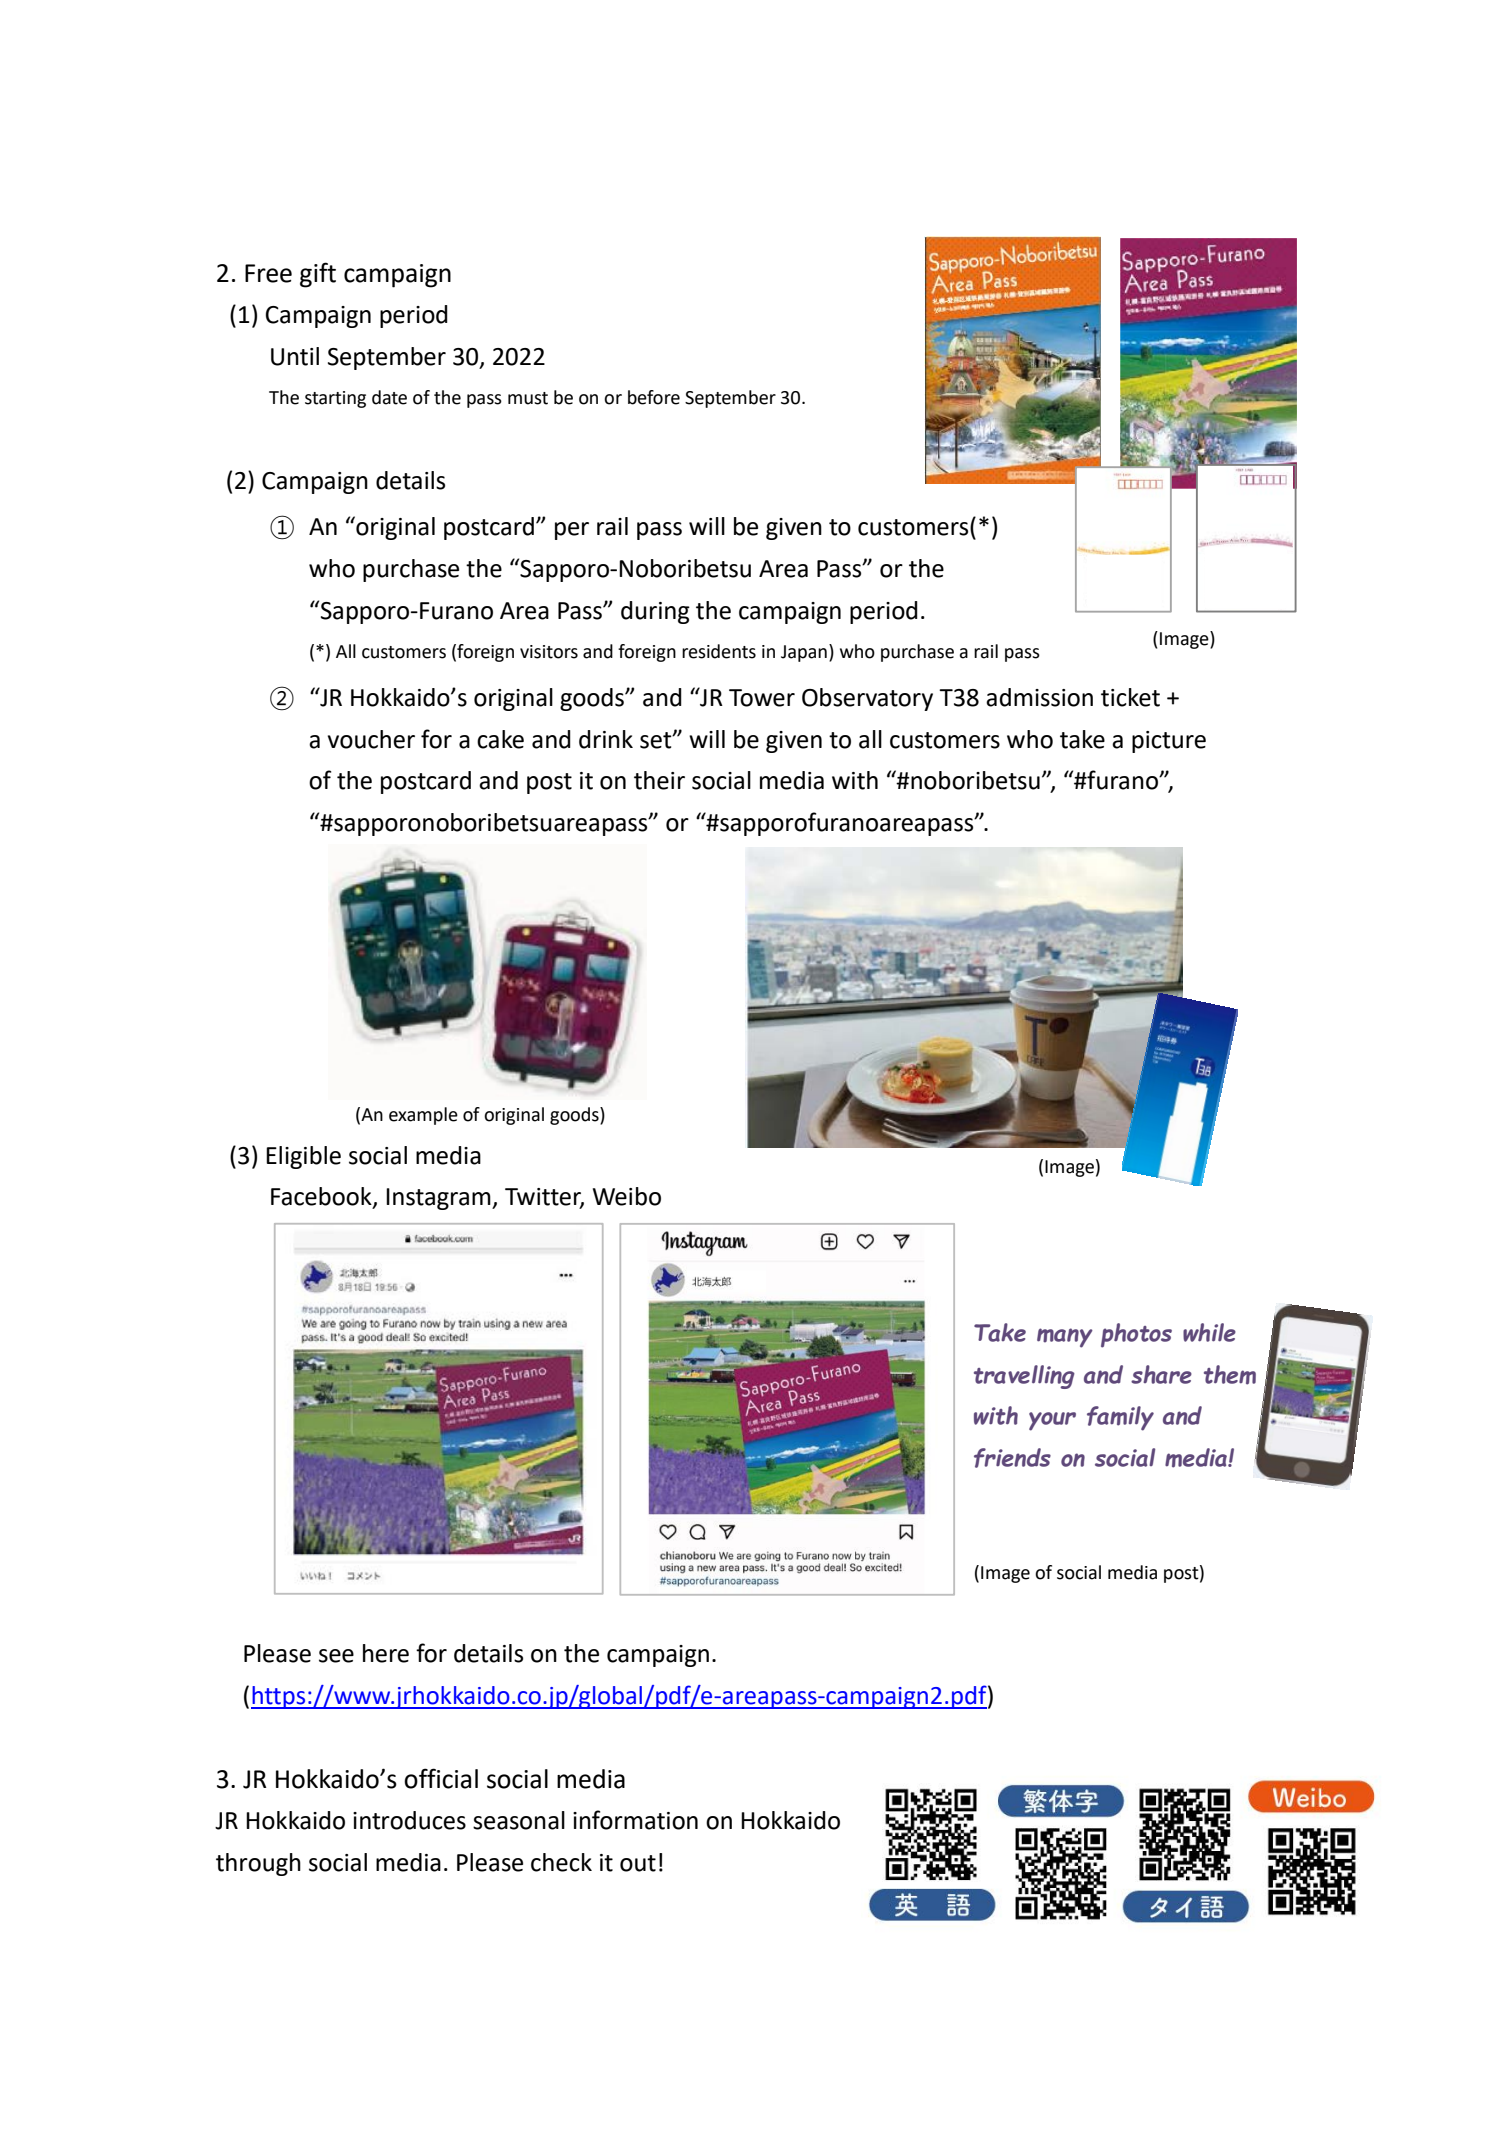 The height and width of the screenshot is (2134, 1509). What do you see at coordinates (386, 1653) in the screenshot?
I see `here` at bounding box center [386, 1653].
